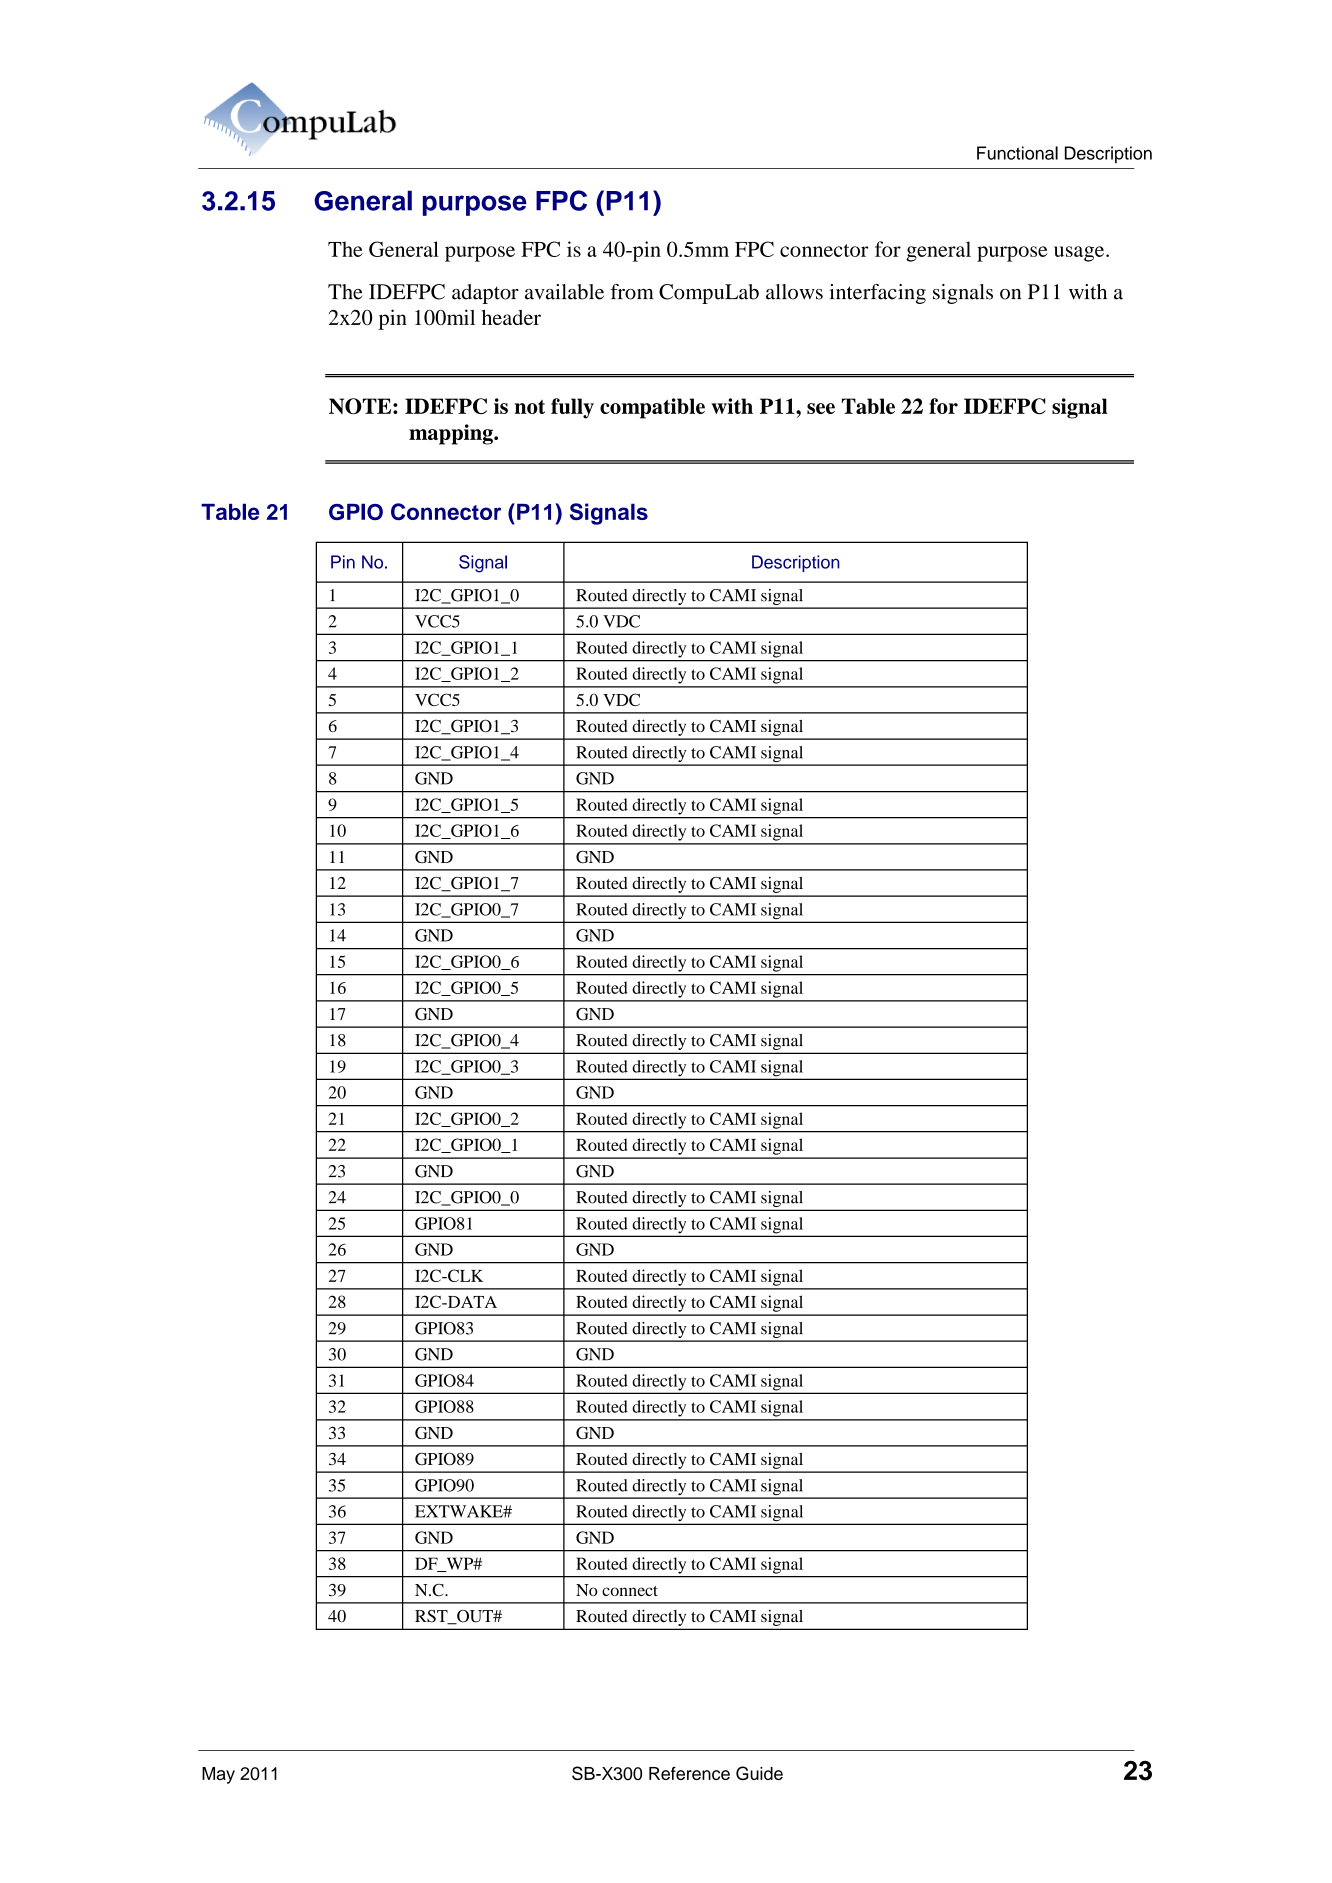 The width and height of the image is (1332, 1883). I want to click on from, so click(632, 292).
